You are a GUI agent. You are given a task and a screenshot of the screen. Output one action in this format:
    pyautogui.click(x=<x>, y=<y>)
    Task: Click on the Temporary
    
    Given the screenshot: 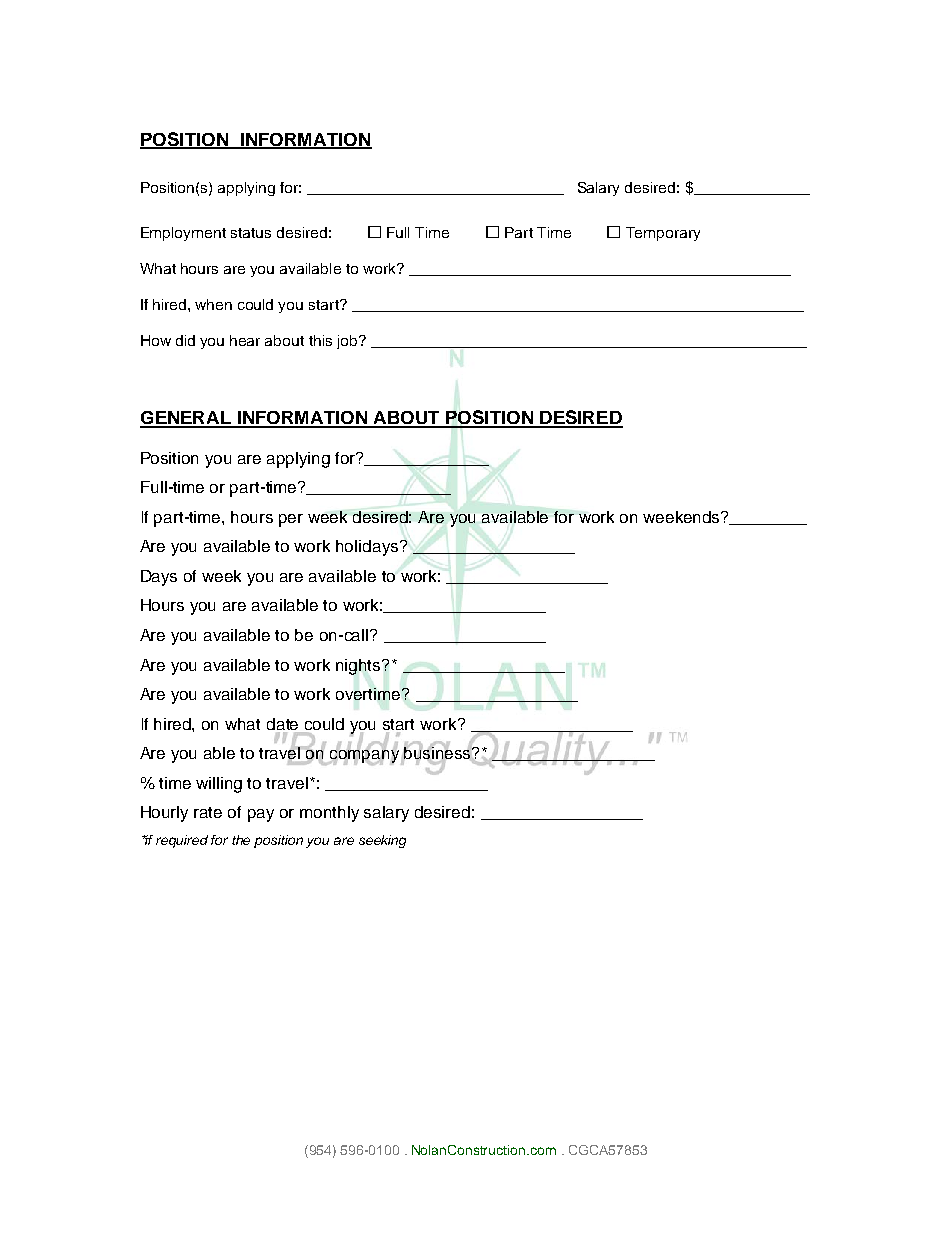 What is the action you would take?
    pyautogui.click(x=663, y=234)
